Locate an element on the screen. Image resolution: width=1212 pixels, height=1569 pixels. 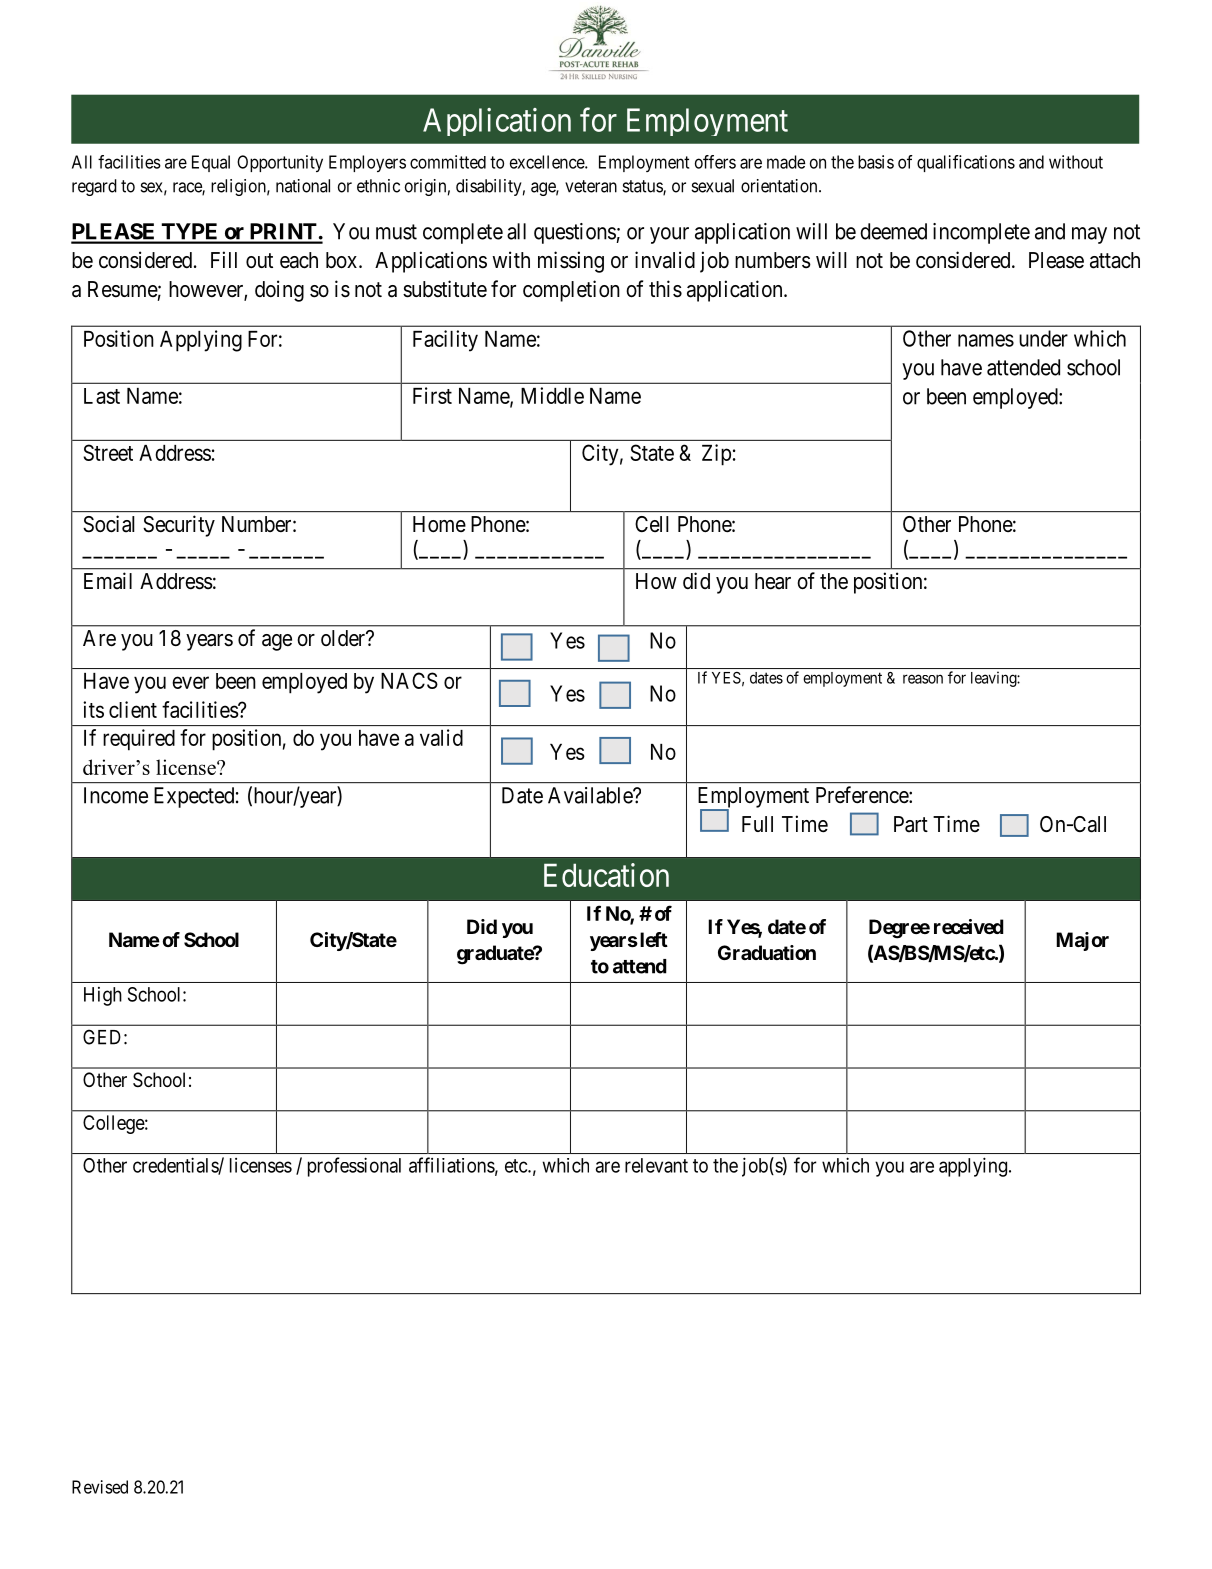
Revised is located at coordinates (100, 1487).
